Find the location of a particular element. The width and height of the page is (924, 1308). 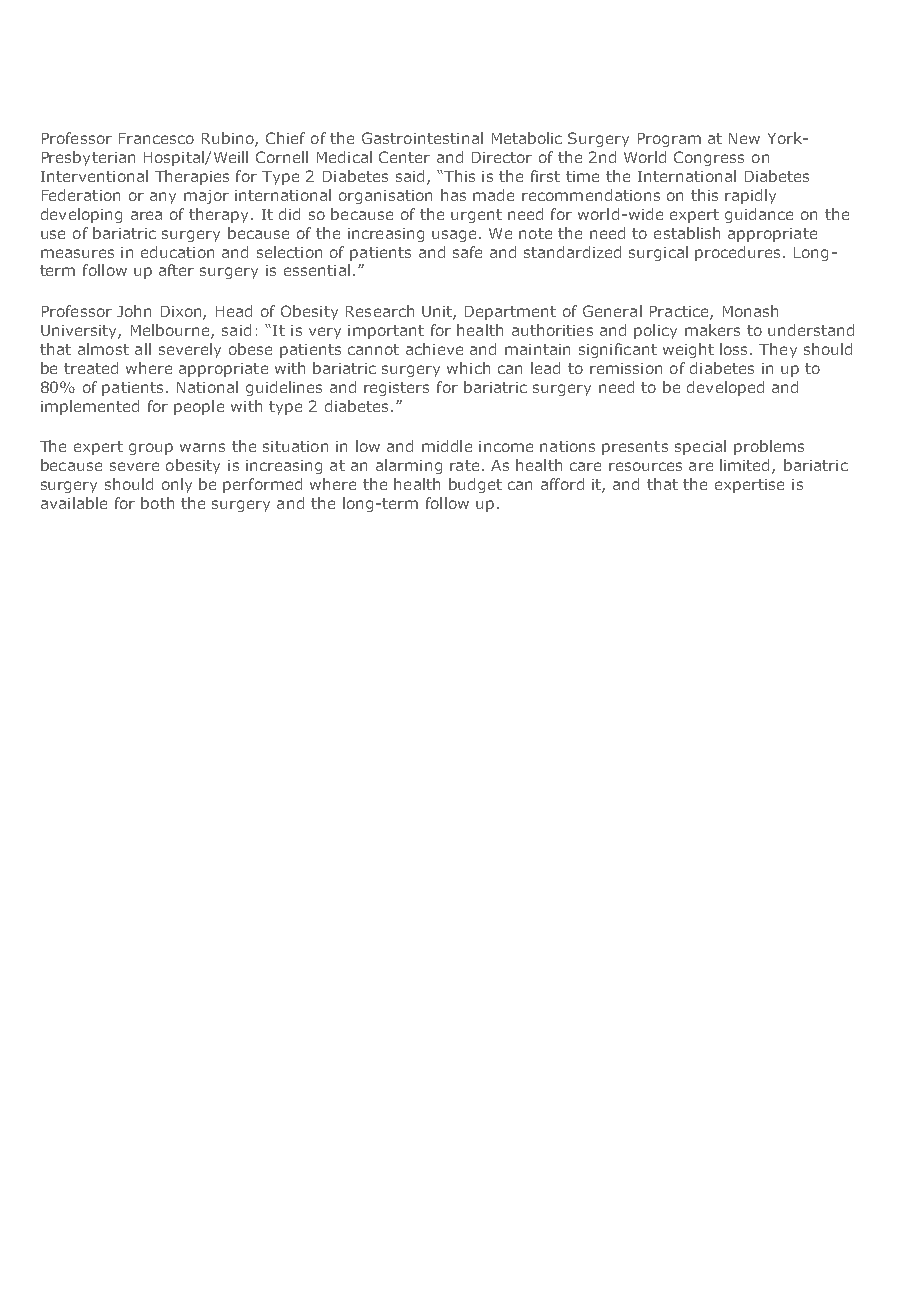

budget is located at coordinates (475, 485).
